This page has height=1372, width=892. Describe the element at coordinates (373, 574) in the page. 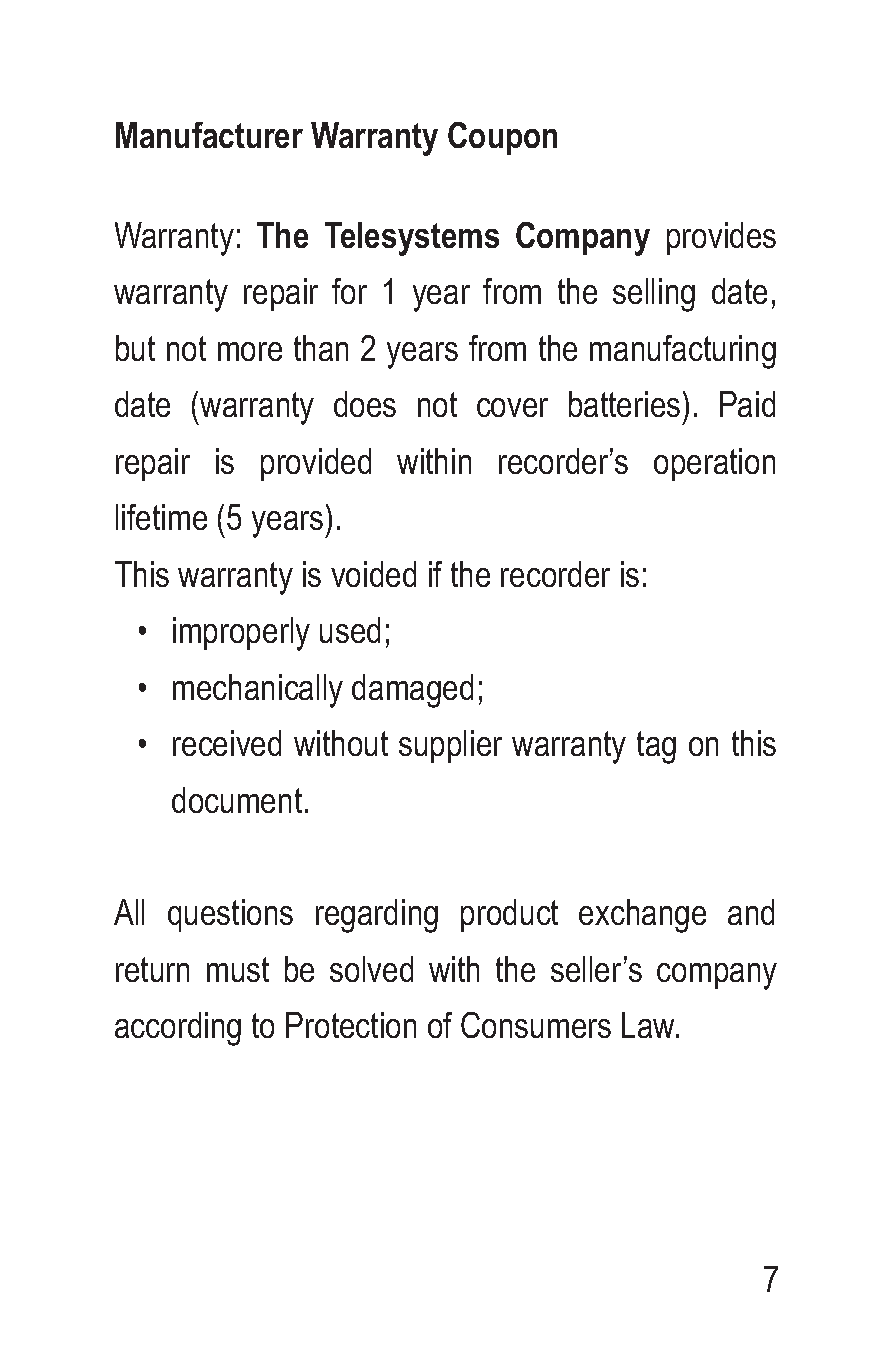

I see `voided` at that location.
